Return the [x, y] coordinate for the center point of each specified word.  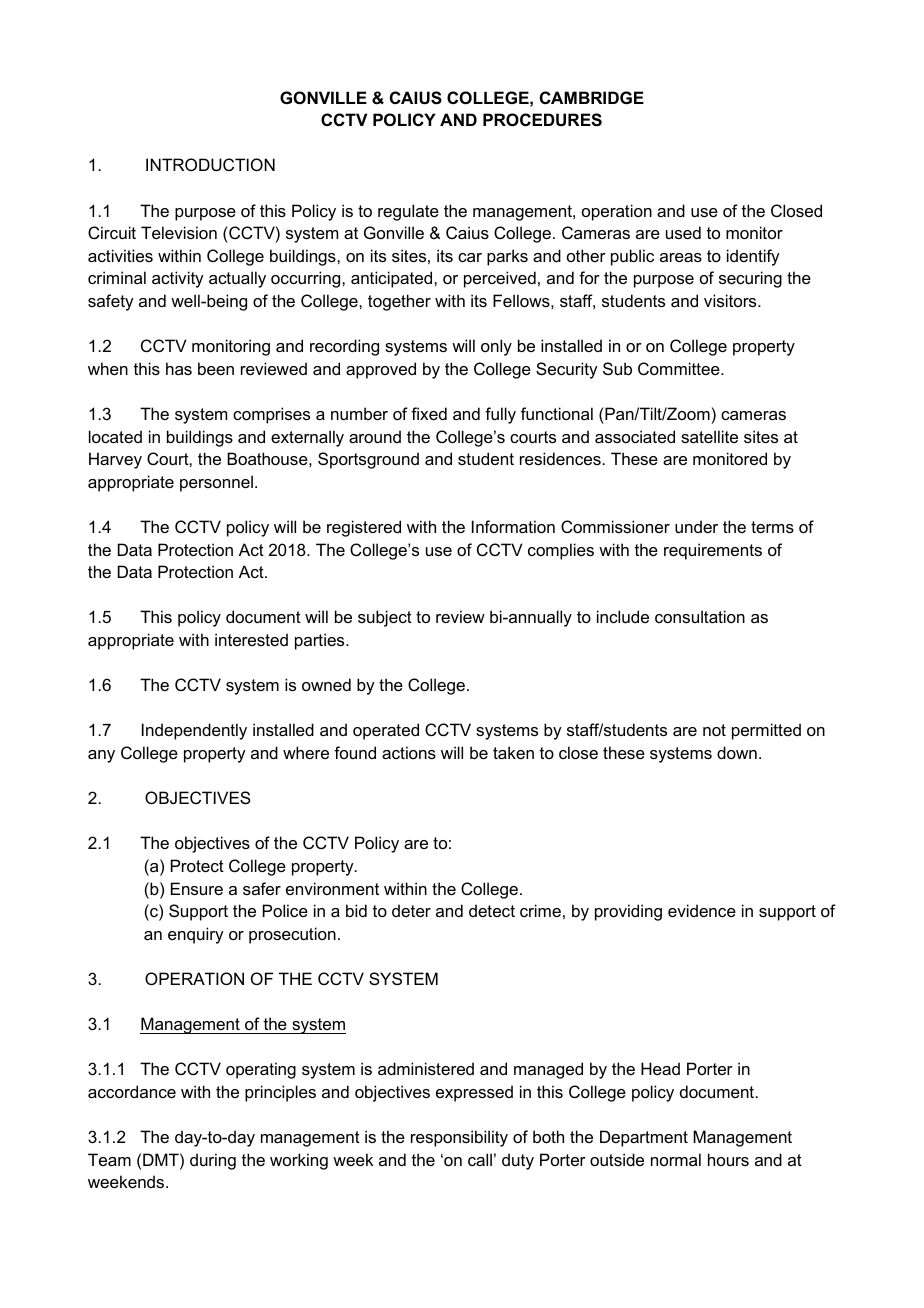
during [213, 1161]
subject [385, 618]
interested [251, 639]
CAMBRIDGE [592, 97]
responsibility [459, 1138]
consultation [700, 616]
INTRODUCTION [210, 164]
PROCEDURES [542, 120]
